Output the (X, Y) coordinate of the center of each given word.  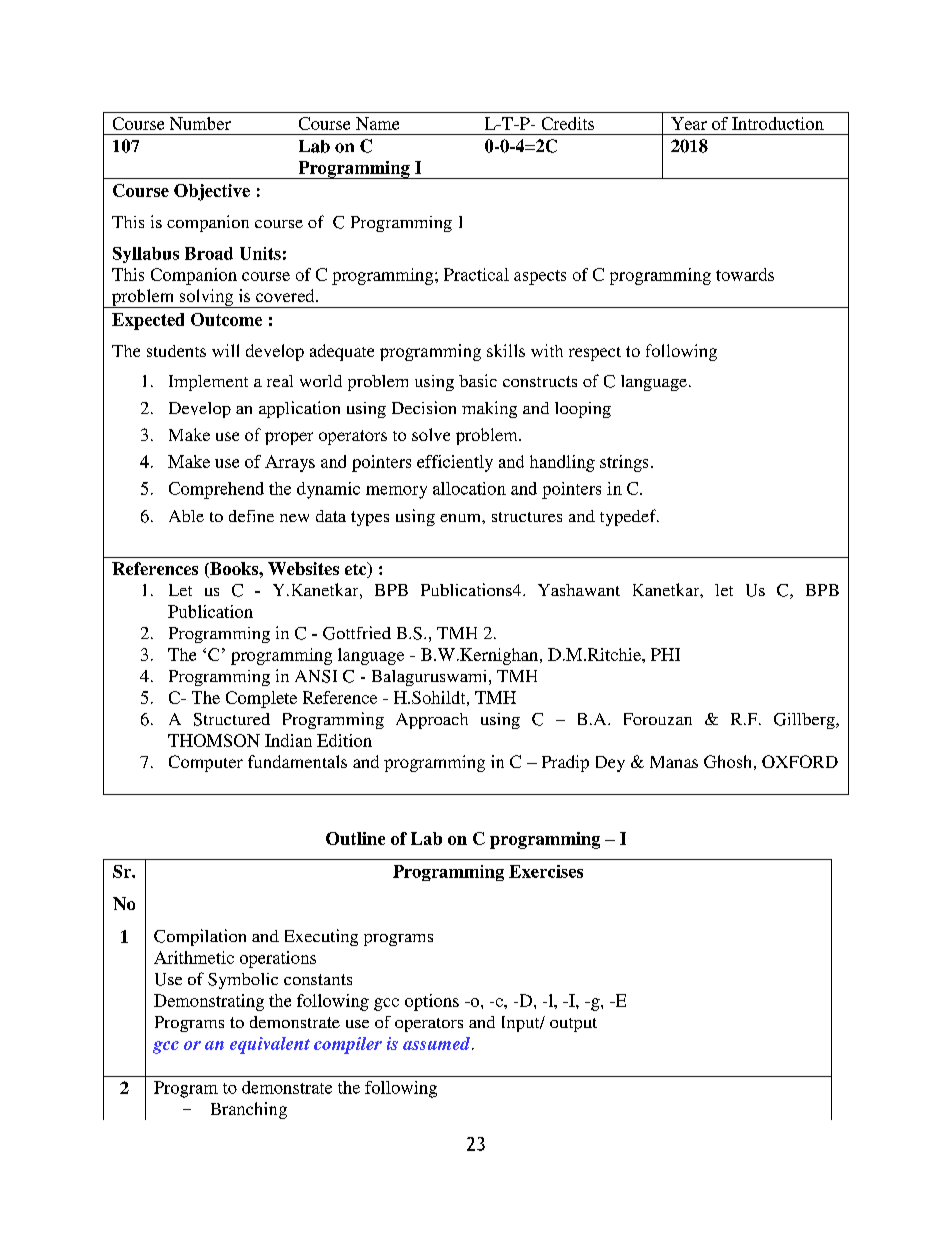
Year (689, 123)
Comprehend (216, 490)
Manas (674, 762)
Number (200, 123)
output (573, 1025)
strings (624, 463)
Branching (249, 1110)
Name (377, 123)
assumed (438, 1043)
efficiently (455, 463)
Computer (206, 763)
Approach (432, 721)
